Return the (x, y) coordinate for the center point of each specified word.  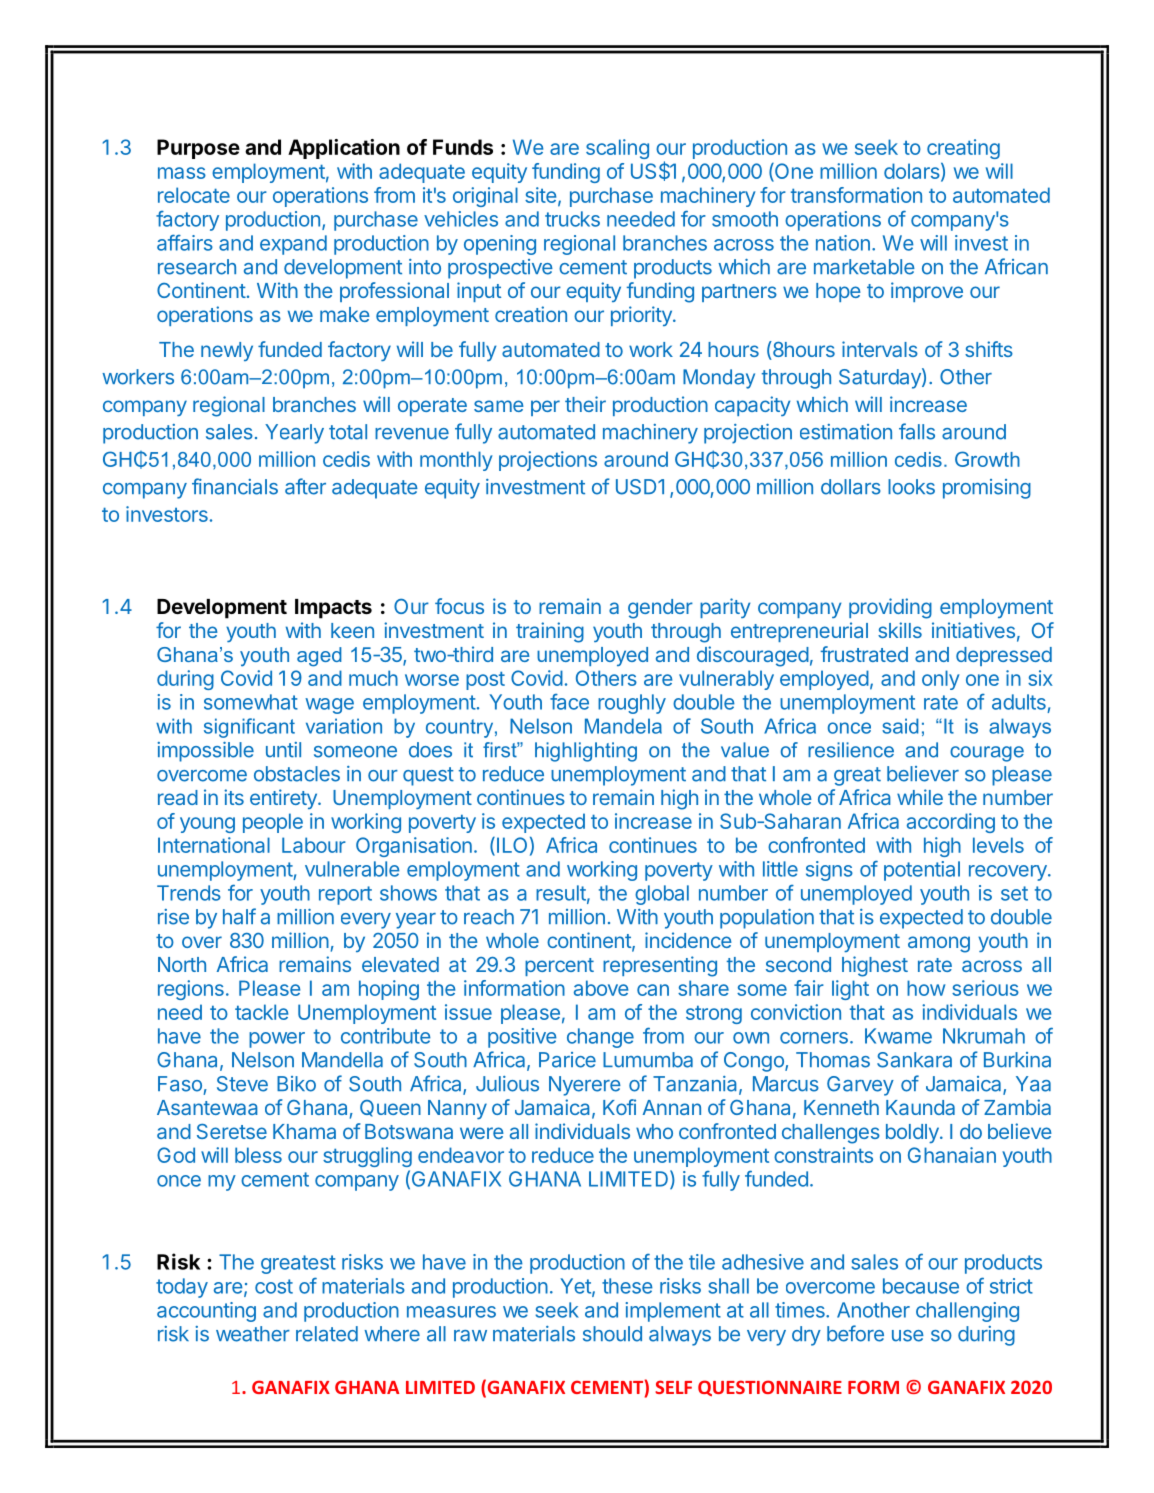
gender (660, 609)
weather (253, 1334)
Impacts (333, 609)
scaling (617, 149)
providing (890, 608)
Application (344, 149)
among (939, 944)
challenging (967, 1312)
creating (963, 149)
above (601, 988)
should (612, 1334)
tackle (261, 1012)
